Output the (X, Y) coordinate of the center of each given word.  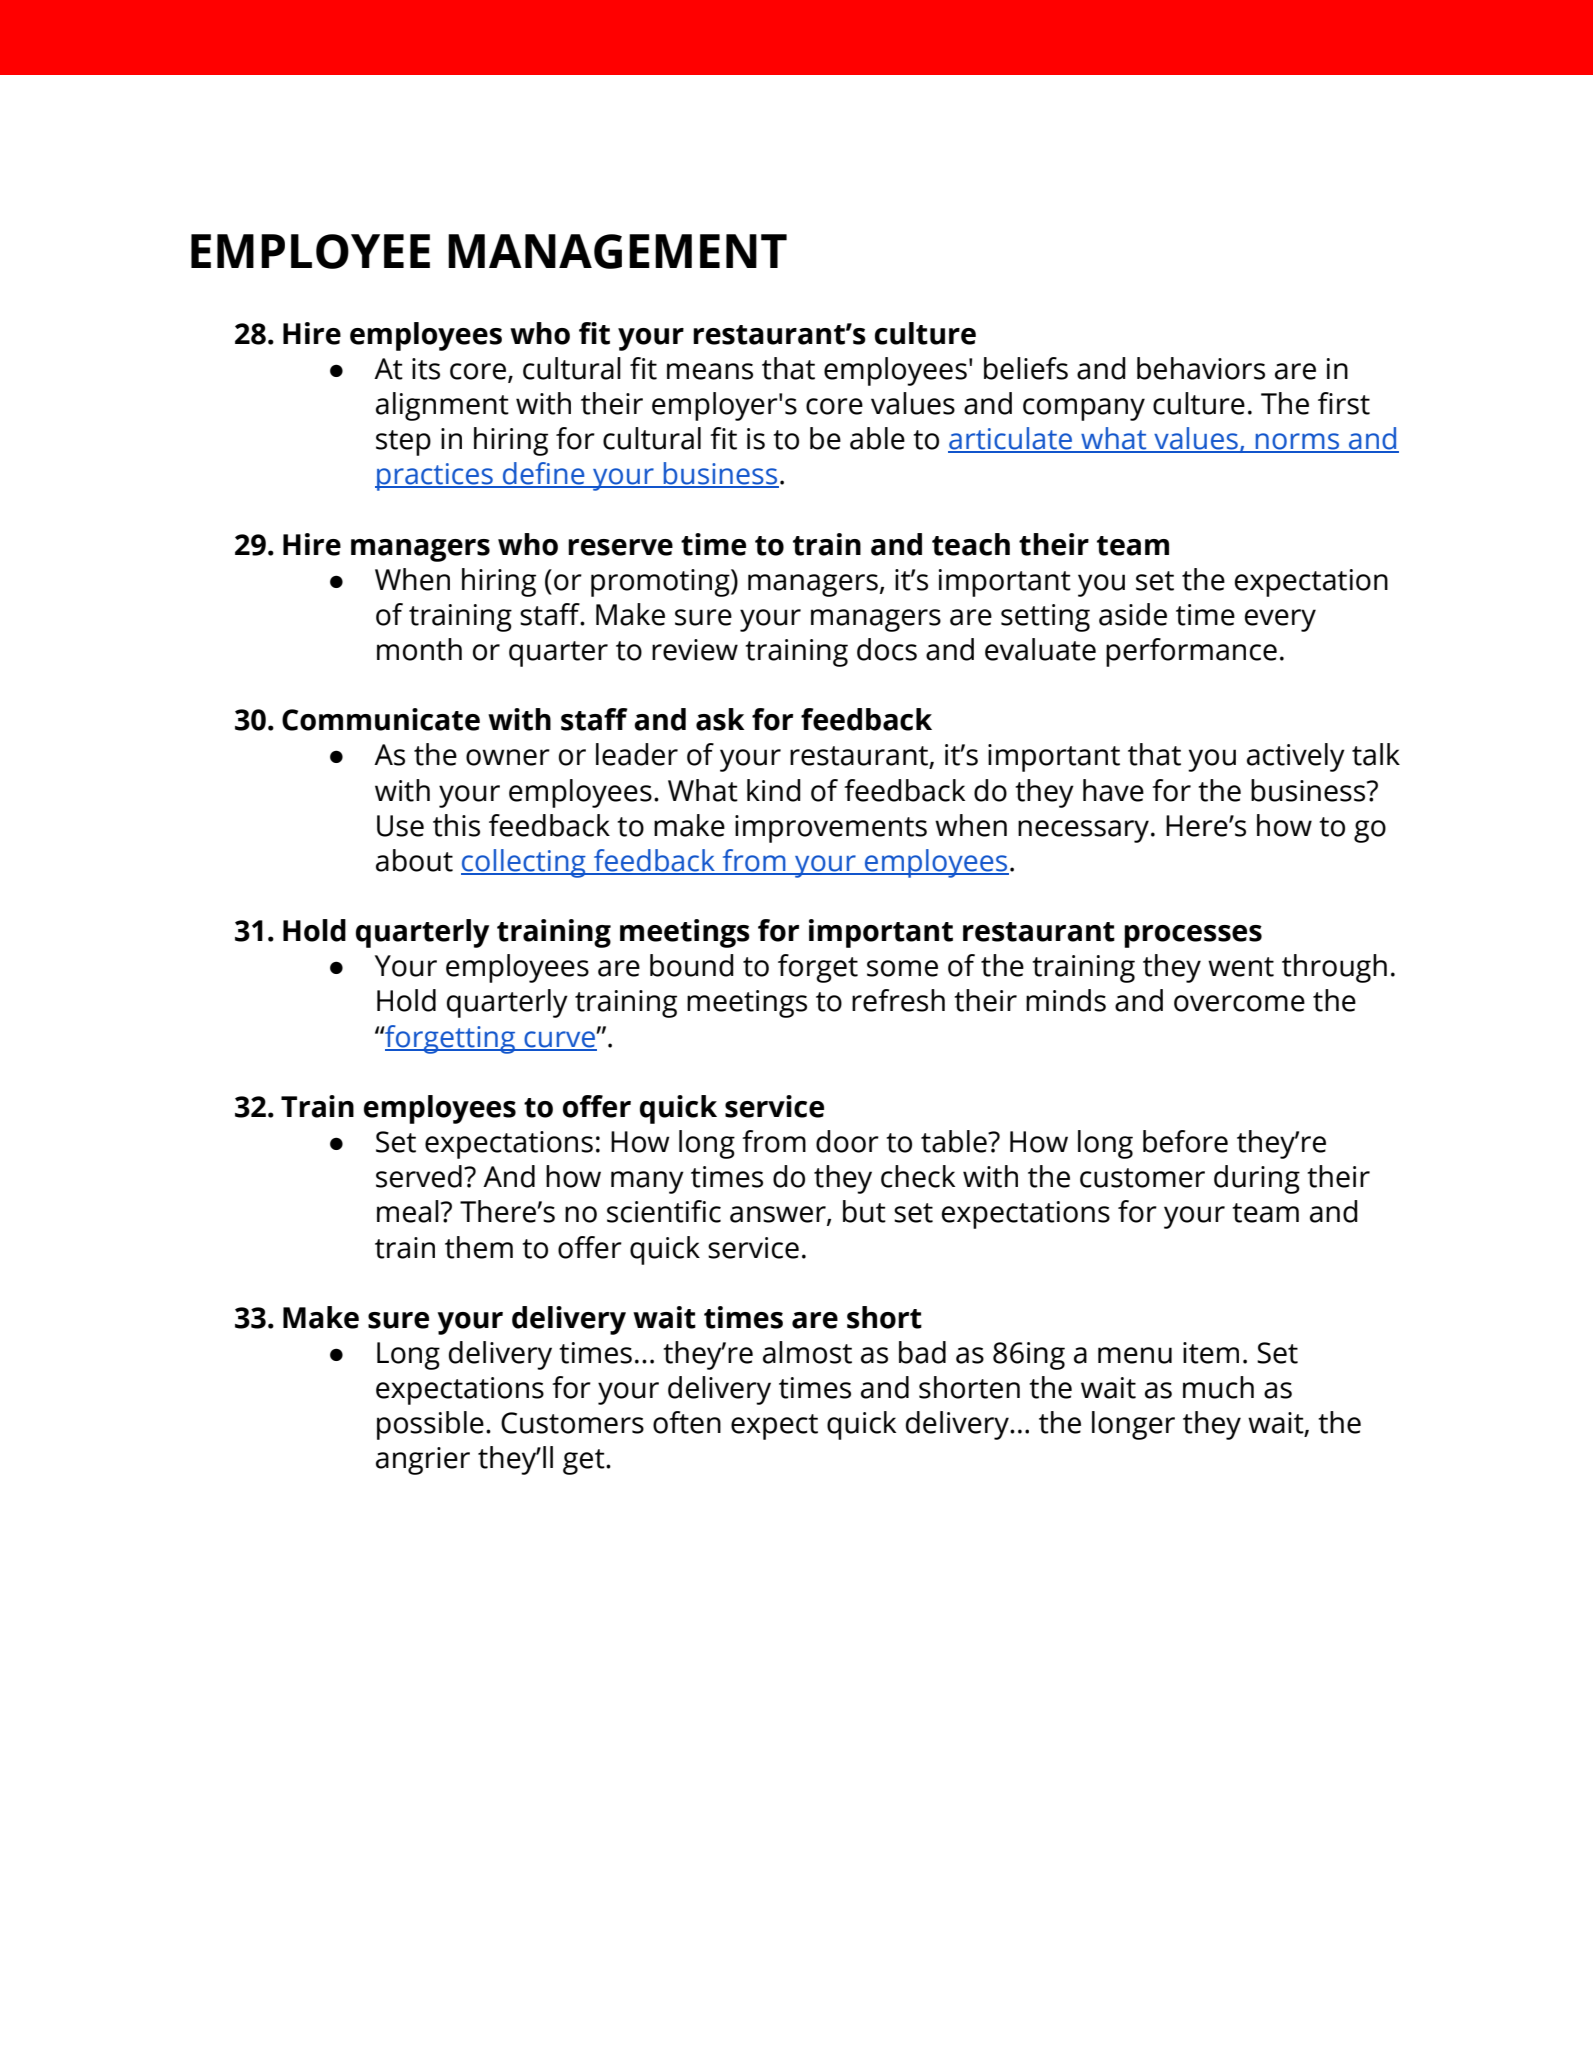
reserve (620, 547)
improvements (831, 829)
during (1257, 1179)
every (1280, 620)
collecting (524, 863)
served (419, 1176)
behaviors (1201, 368)
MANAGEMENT (617, 251)
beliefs (1026, 368)
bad (922, 1352)
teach (971, 544)
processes (1193, 936)
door (847, 1141)
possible (430, 1425)
